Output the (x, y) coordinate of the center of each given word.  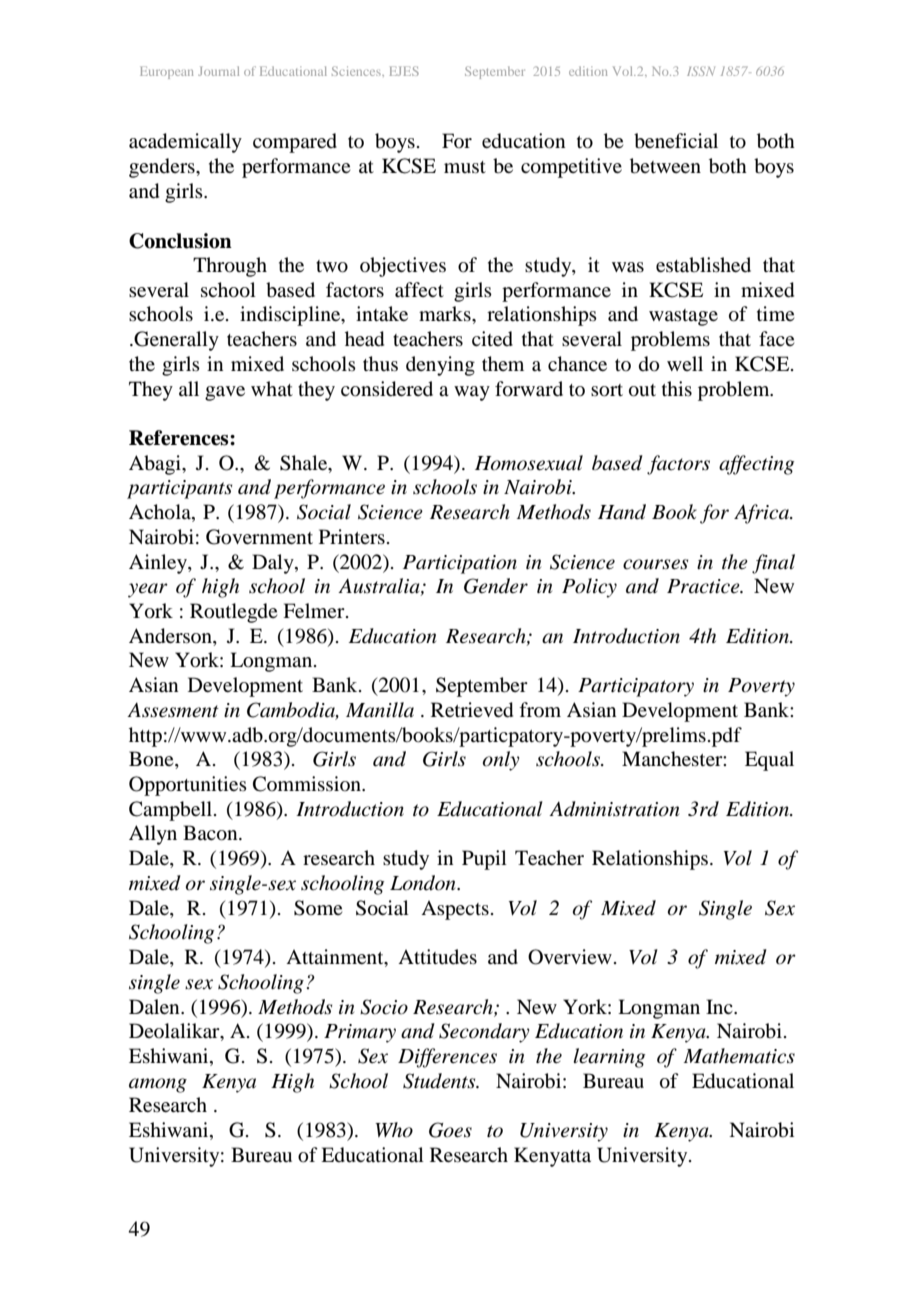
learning (609, 1058)
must (465, 167)
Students (440, 1081)
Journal (218, 71)
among (158, 1085)
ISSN (701, 71)
